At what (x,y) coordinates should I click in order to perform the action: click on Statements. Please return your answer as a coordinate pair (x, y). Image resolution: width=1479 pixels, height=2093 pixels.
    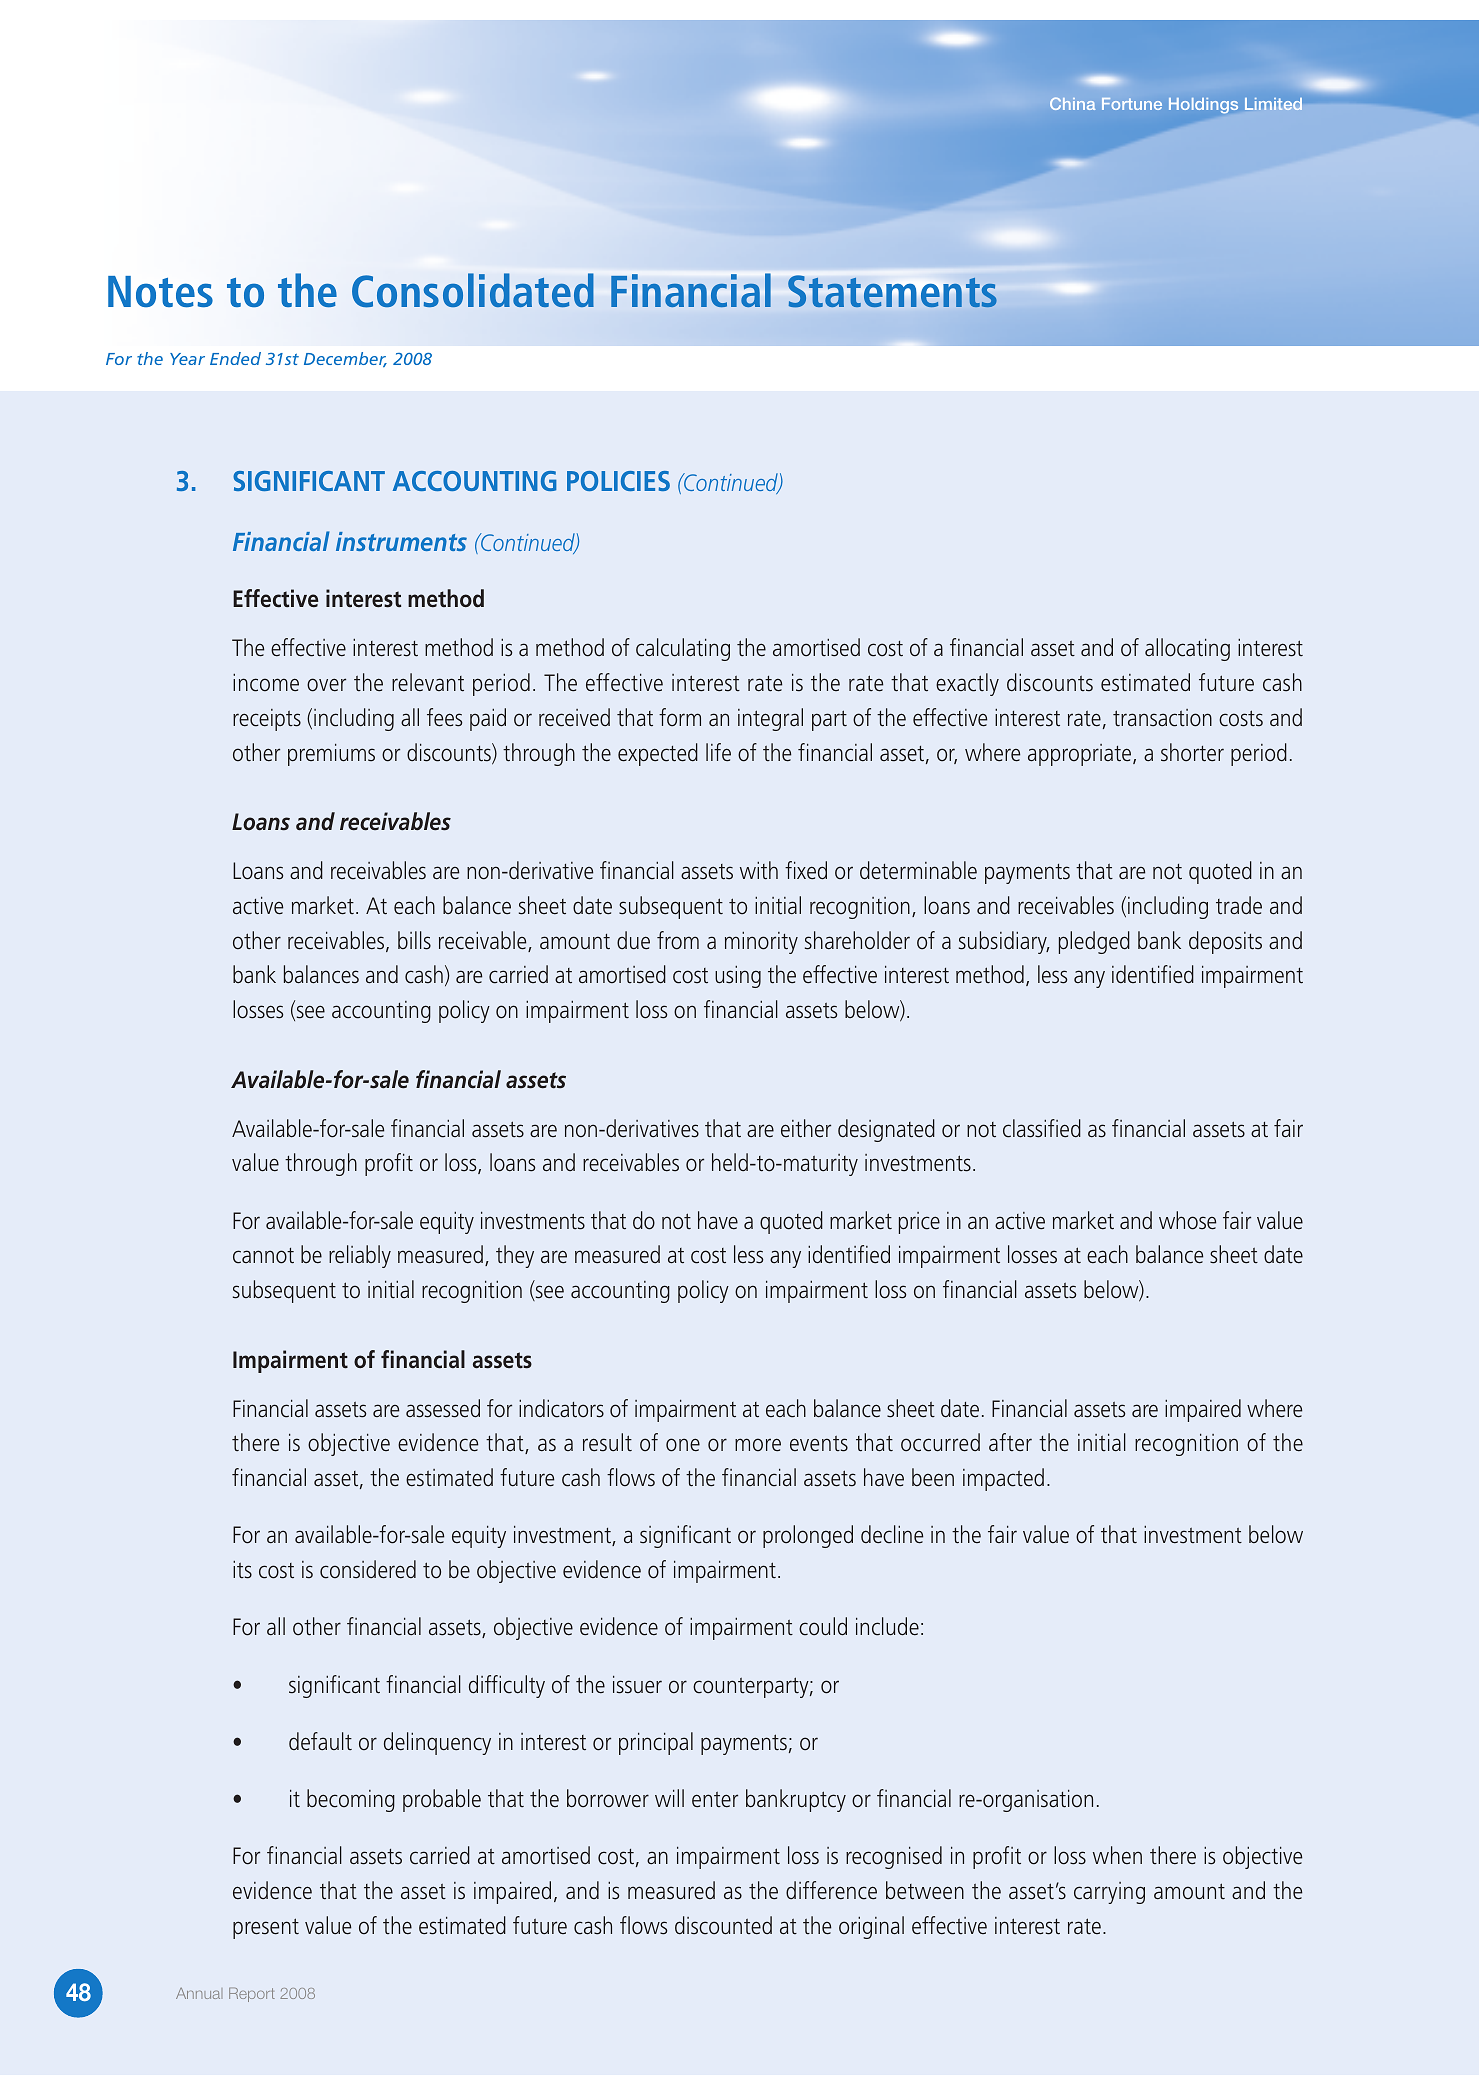
    Looking at the image, I should click on (892, 291).
